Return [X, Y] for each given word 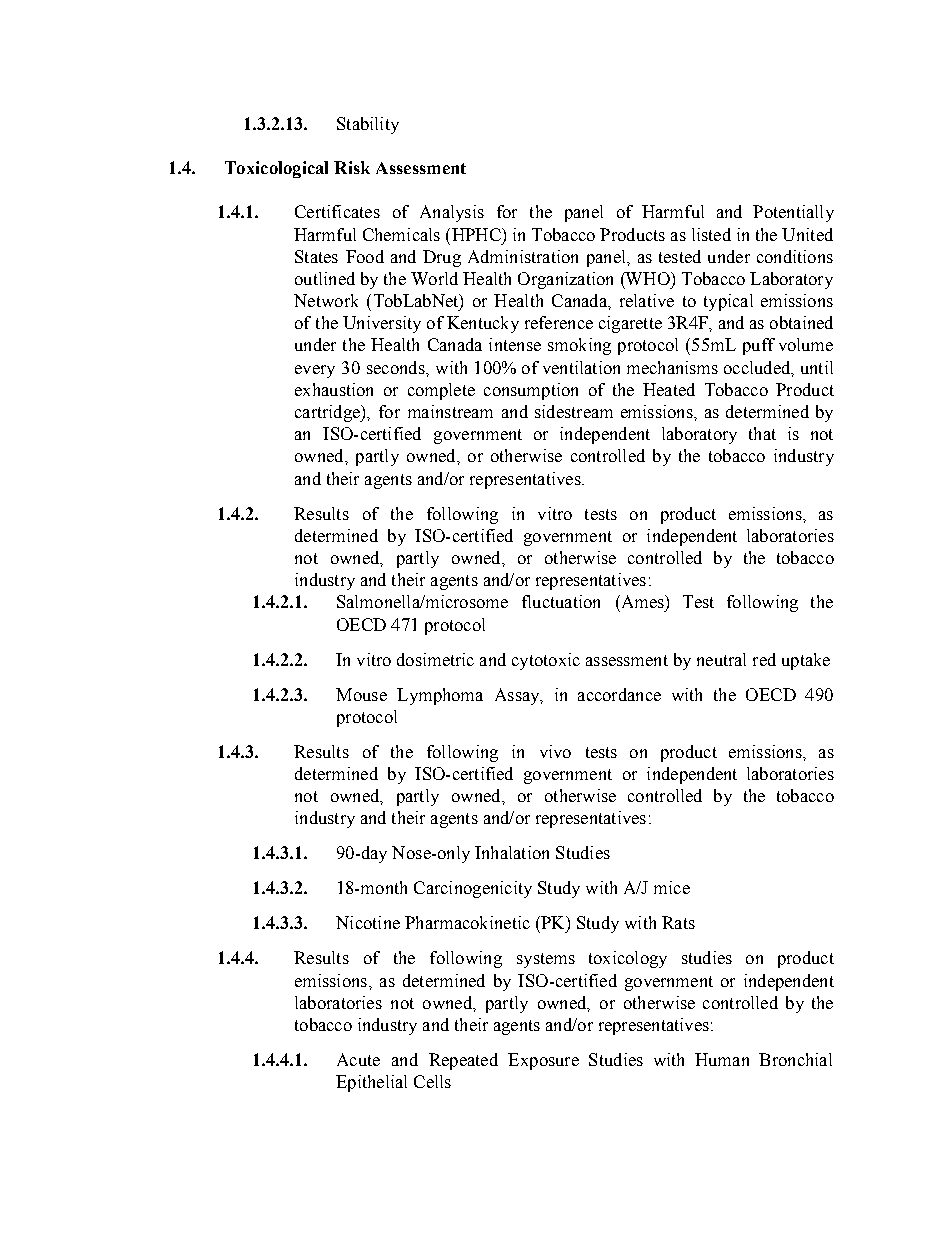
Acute [358, 1059]
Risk [352, 167]
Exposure [543, 1061]
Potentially [793, 213]
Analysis [452, 213]
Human [722, 1059]
